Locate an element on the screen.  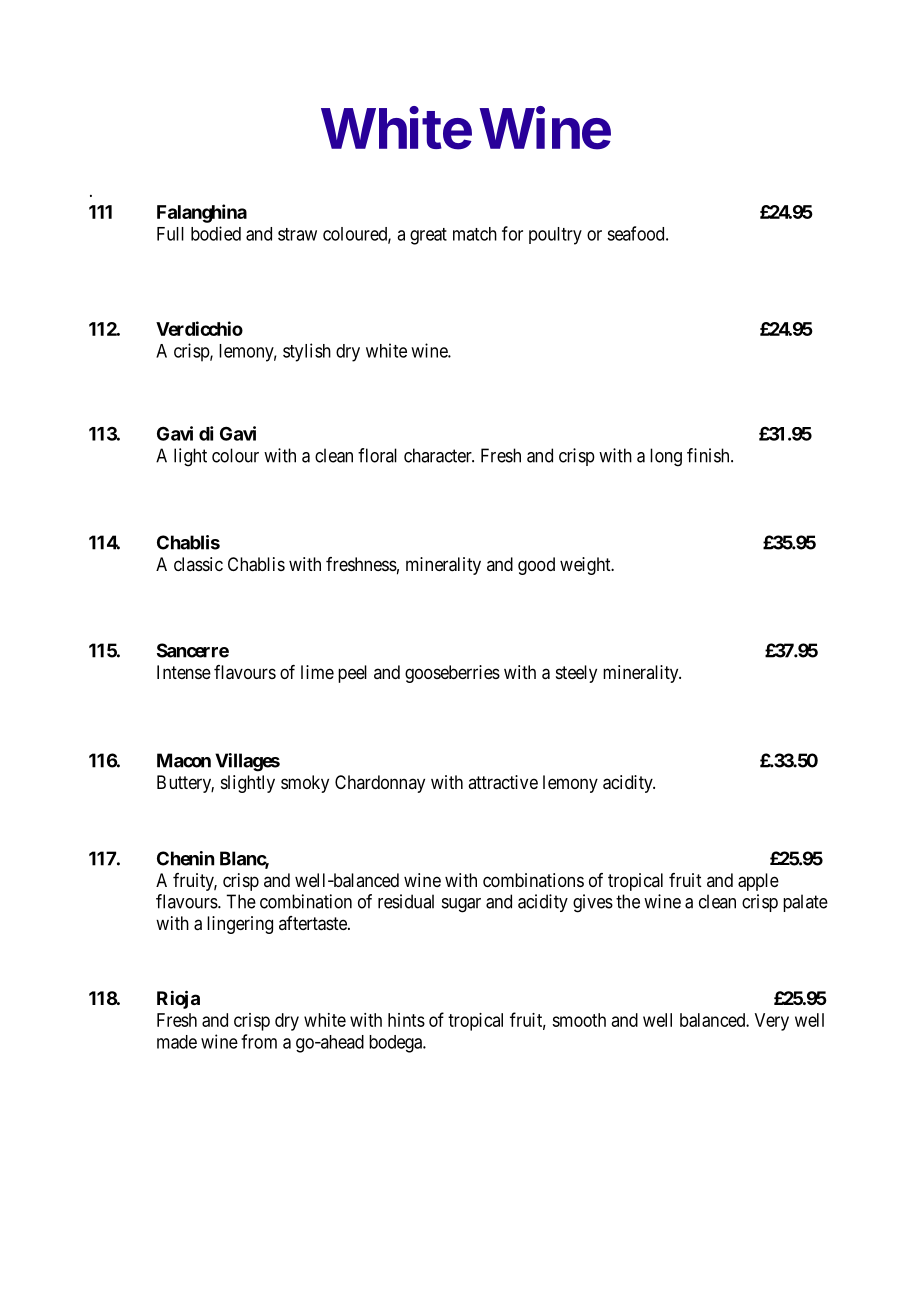
Intense is located at coordinates (184, 672).
